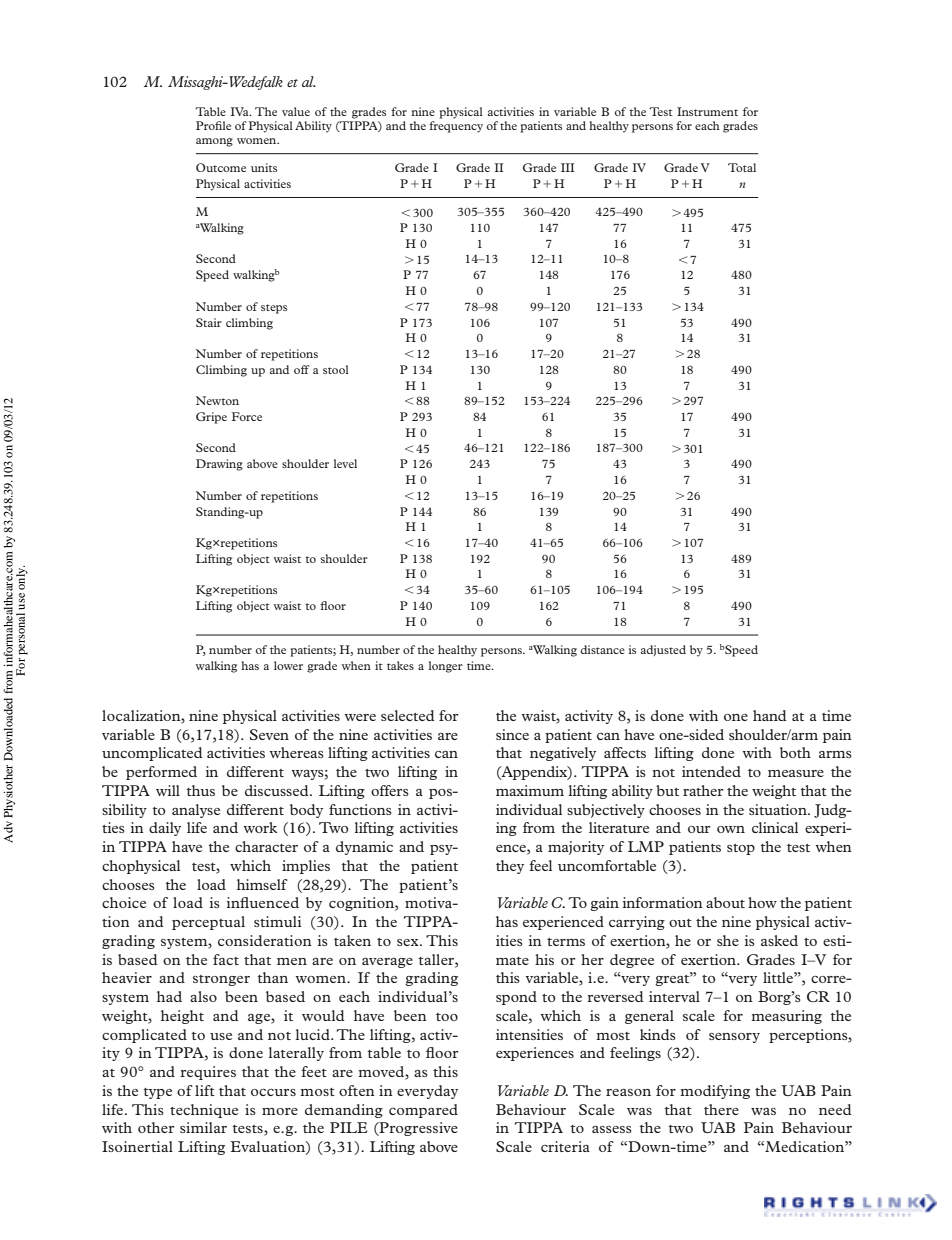 This screenshot has width=952, height=1240. What do you see at coordinates (288, 665) in the screenshot?
I see `lower` at bounding box center [288, 665].
